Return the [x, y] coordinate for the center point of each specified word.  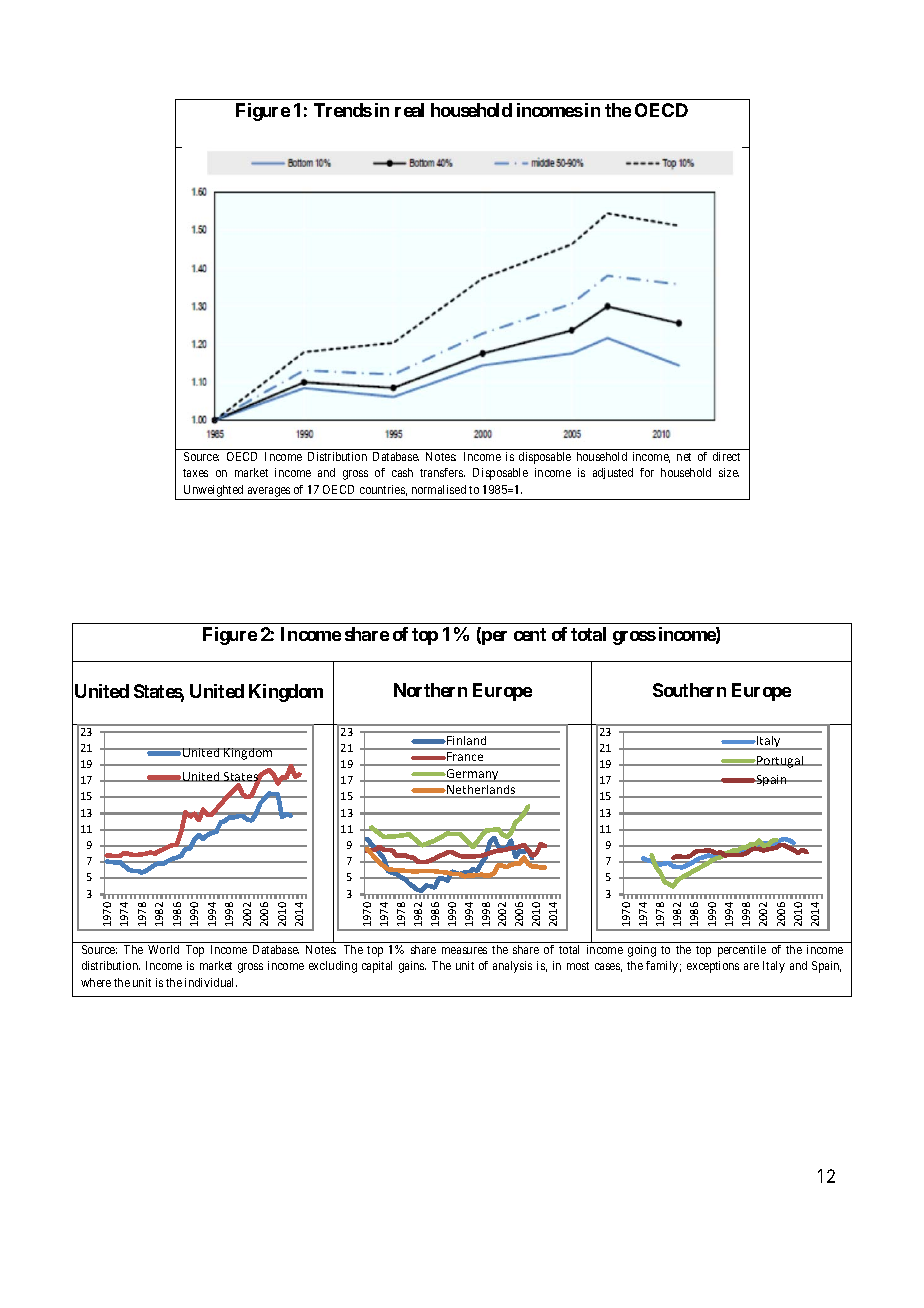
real [409, 110]
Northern [430, 690]
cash [402, 472]
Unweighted [213, 491]
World [163, 949]
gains [412, 967]
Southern [689, 690]
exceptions [713, 967]
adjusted [613, 473]
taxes [195, 473]
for [647, 472]
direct [726, 456]
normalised [439, 489]
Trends [343, 110]
